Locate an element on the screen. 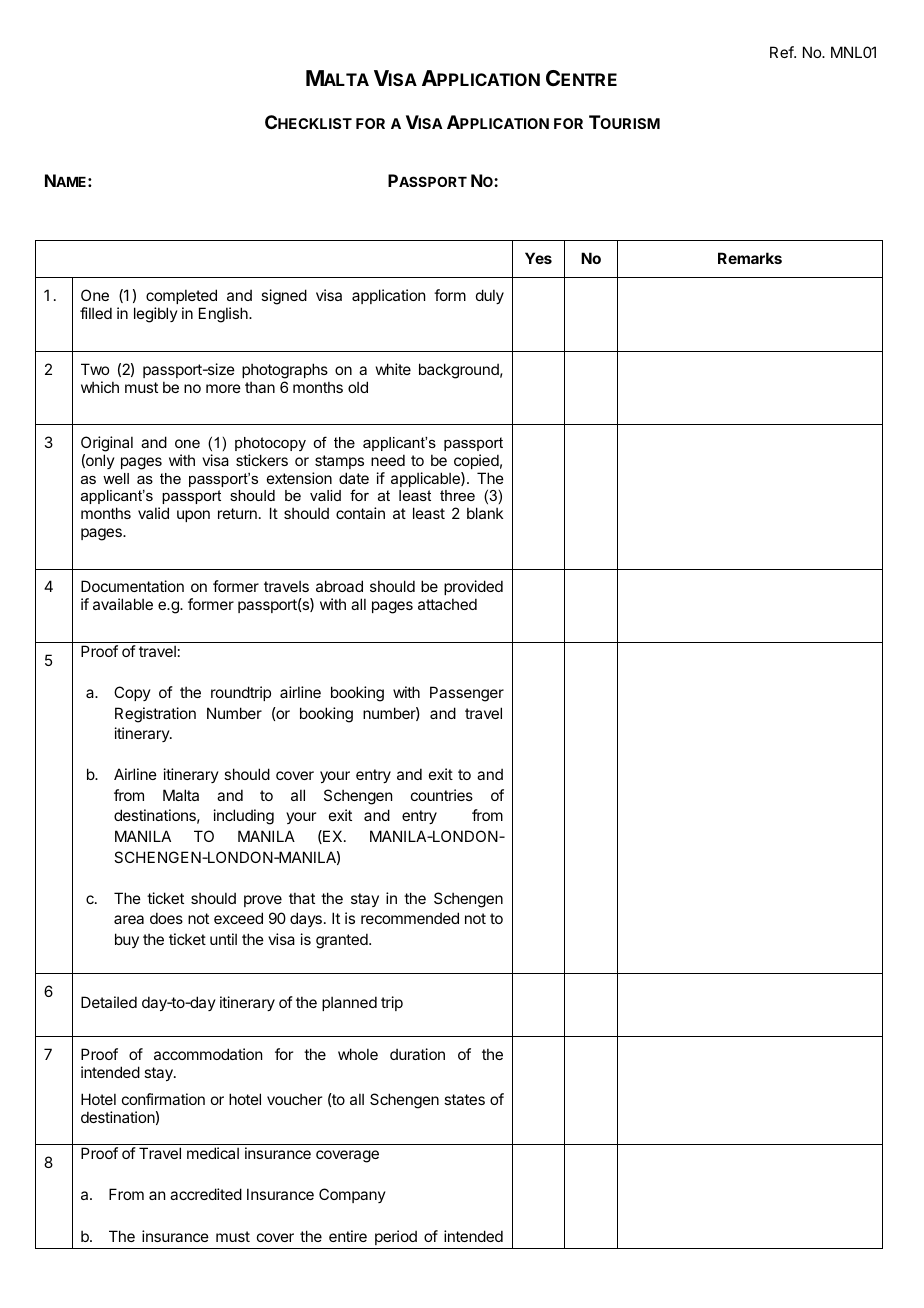  attached is located at coordinates (447, 604).
